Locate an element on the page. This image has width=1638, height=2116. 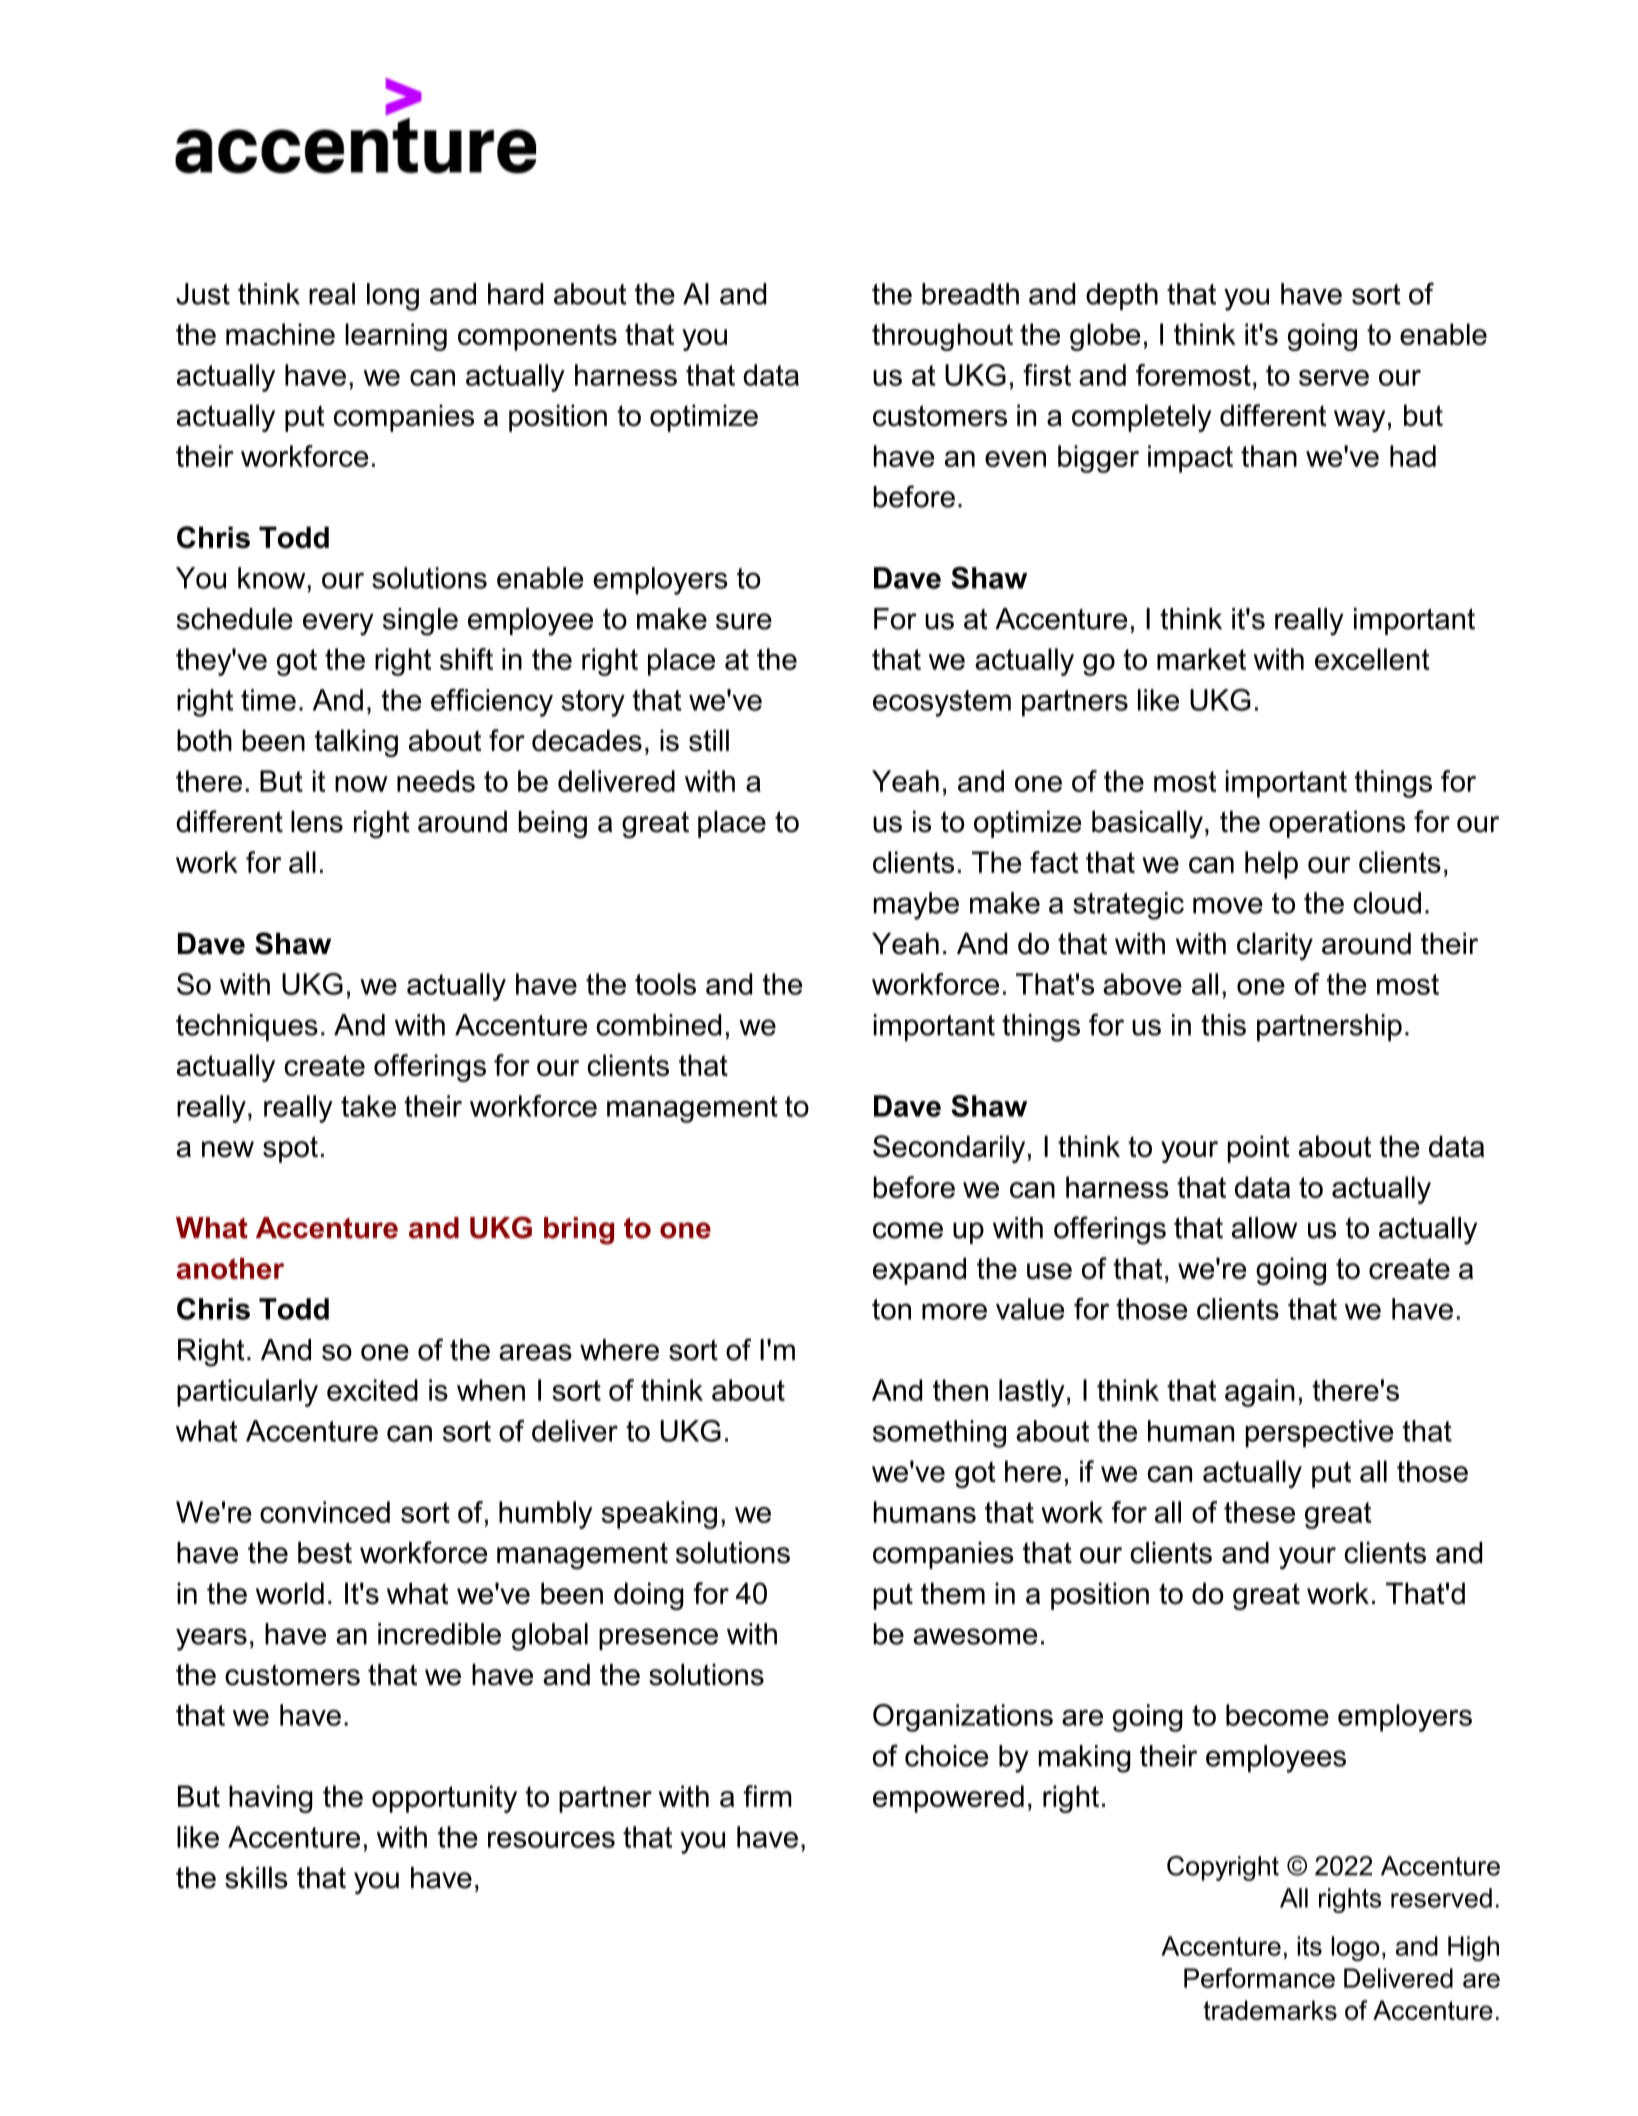
skills is located at coordinates (256, 1878).
